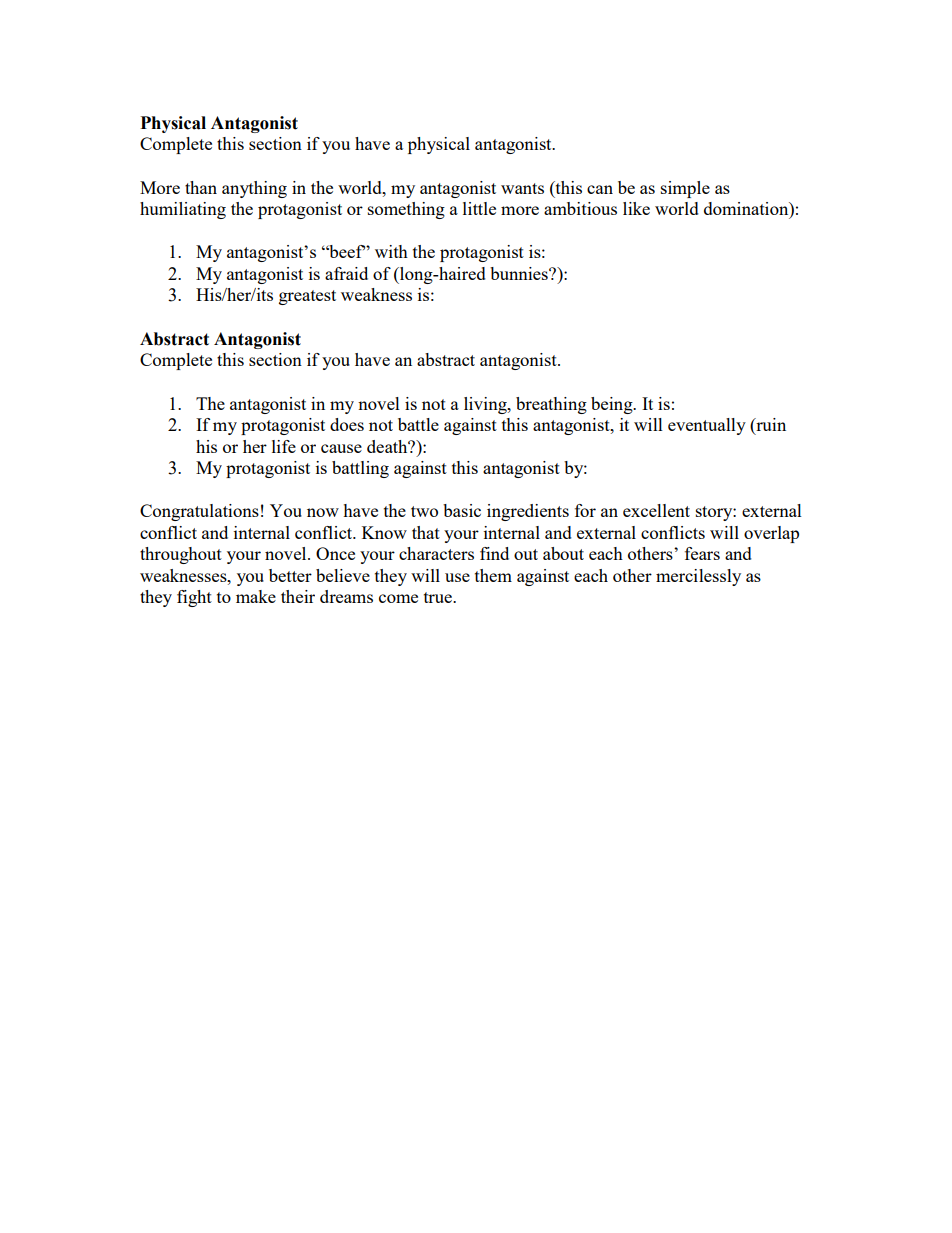  I want to click on life, so click(284, 446).
